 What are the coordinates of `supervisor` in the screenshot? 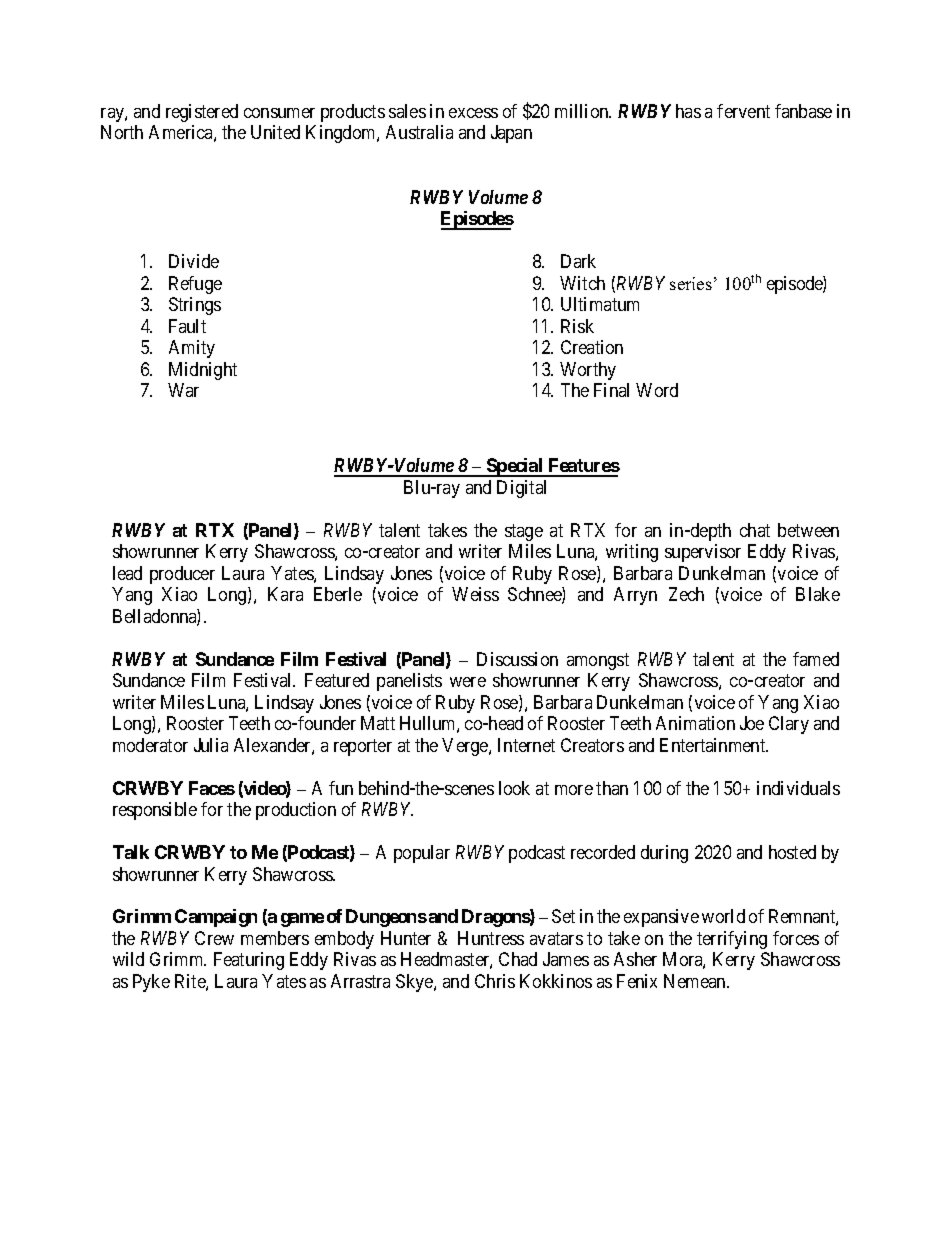 It's located at (703, 553).
